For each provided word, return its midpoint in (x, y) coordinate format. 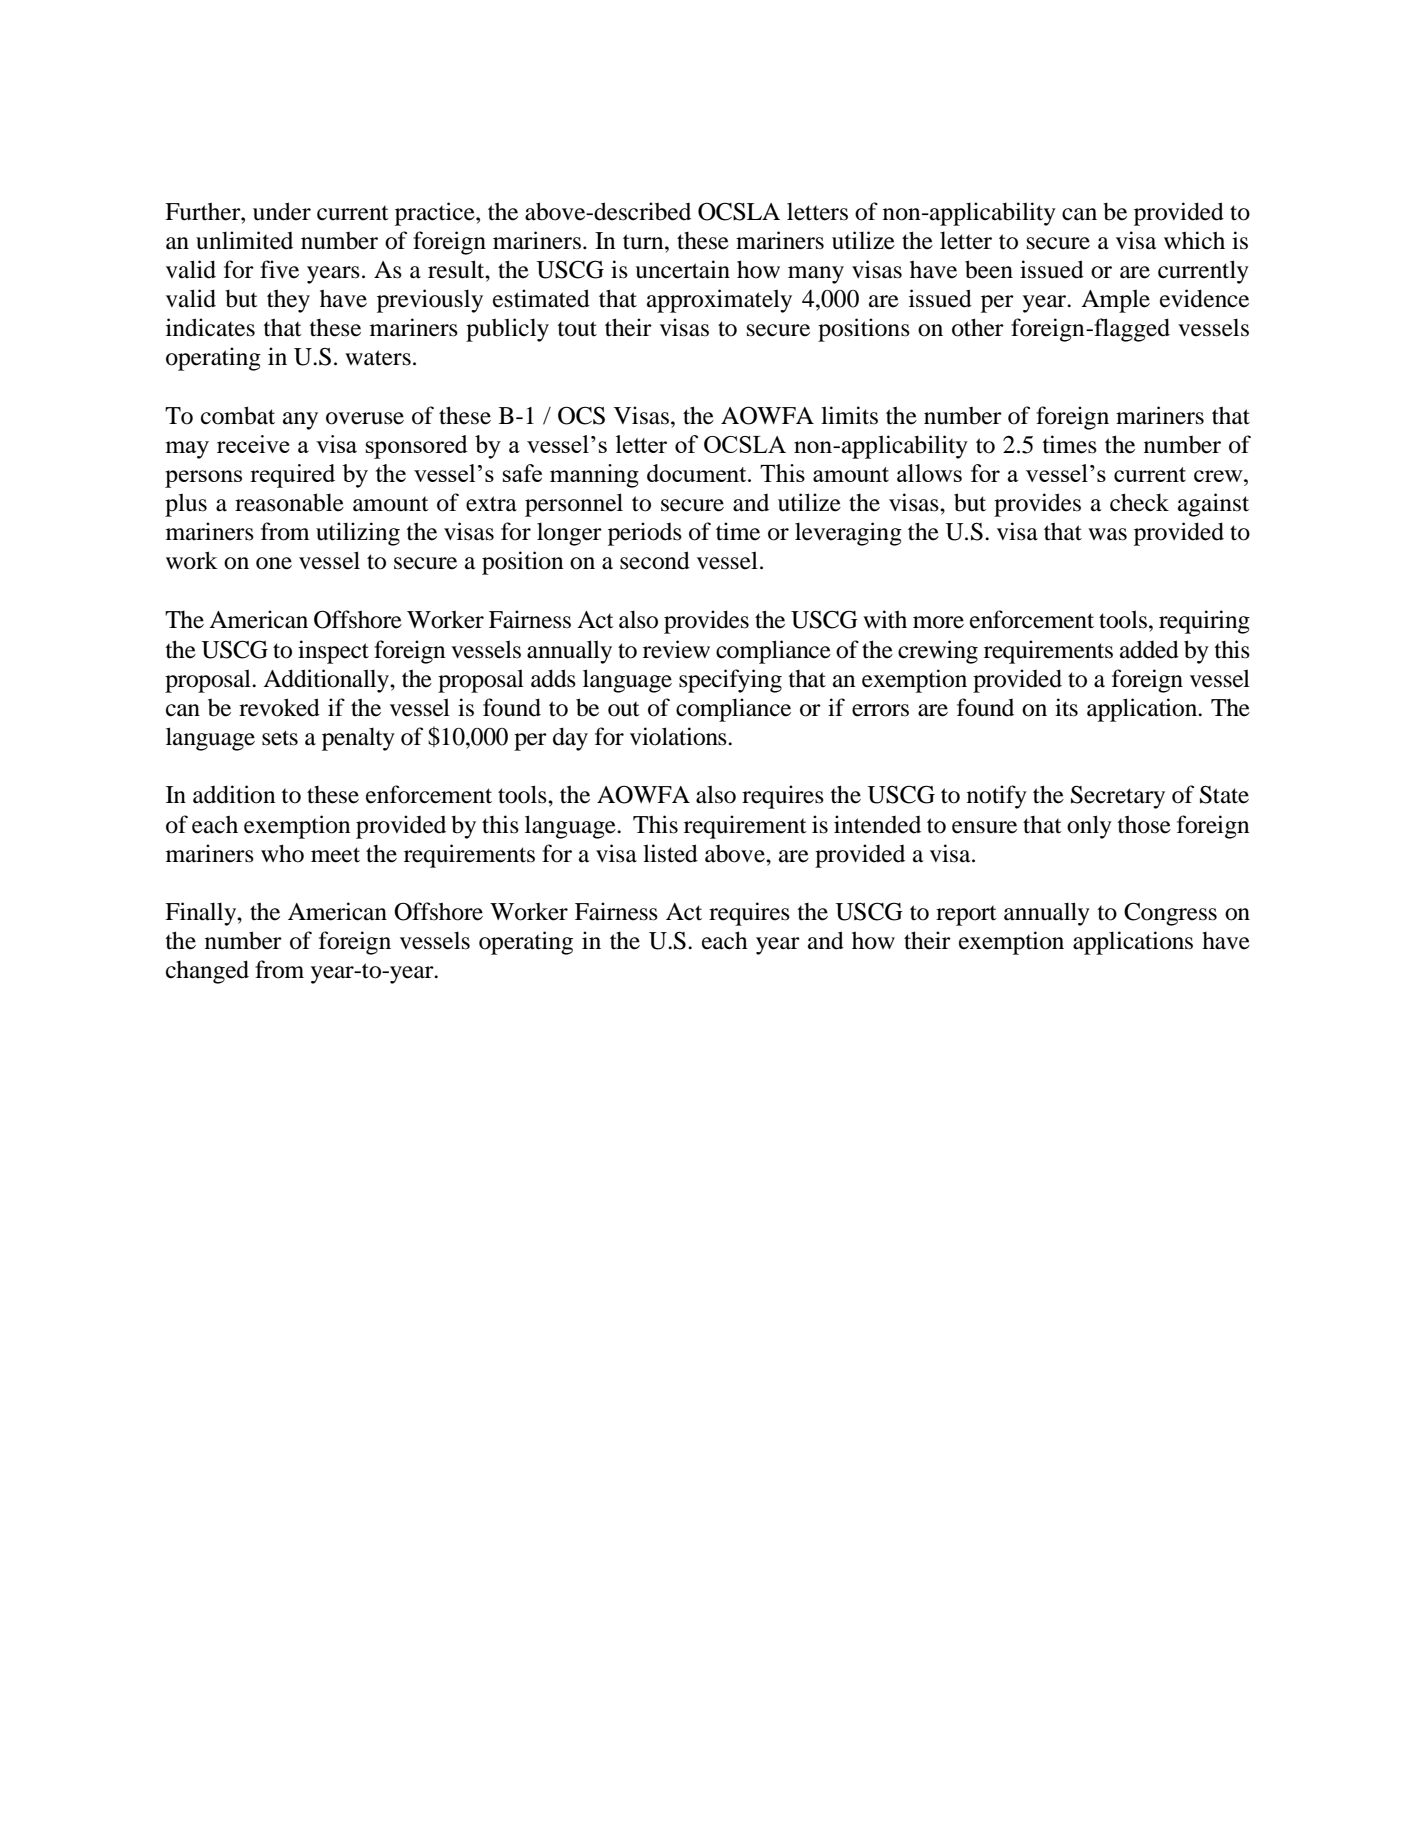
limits (849, 415)
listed (670, 853)
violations (679, 736)
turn (644, 242)
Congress (1170, 914)
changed (207, 972)
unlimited (244, 240)
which (1194, 240)
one (274, 563)
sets (280, 738)
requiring (1204, 622)
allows (929, 473)
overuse (365, 418)
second (655, 560)
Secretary (1118, 797)
